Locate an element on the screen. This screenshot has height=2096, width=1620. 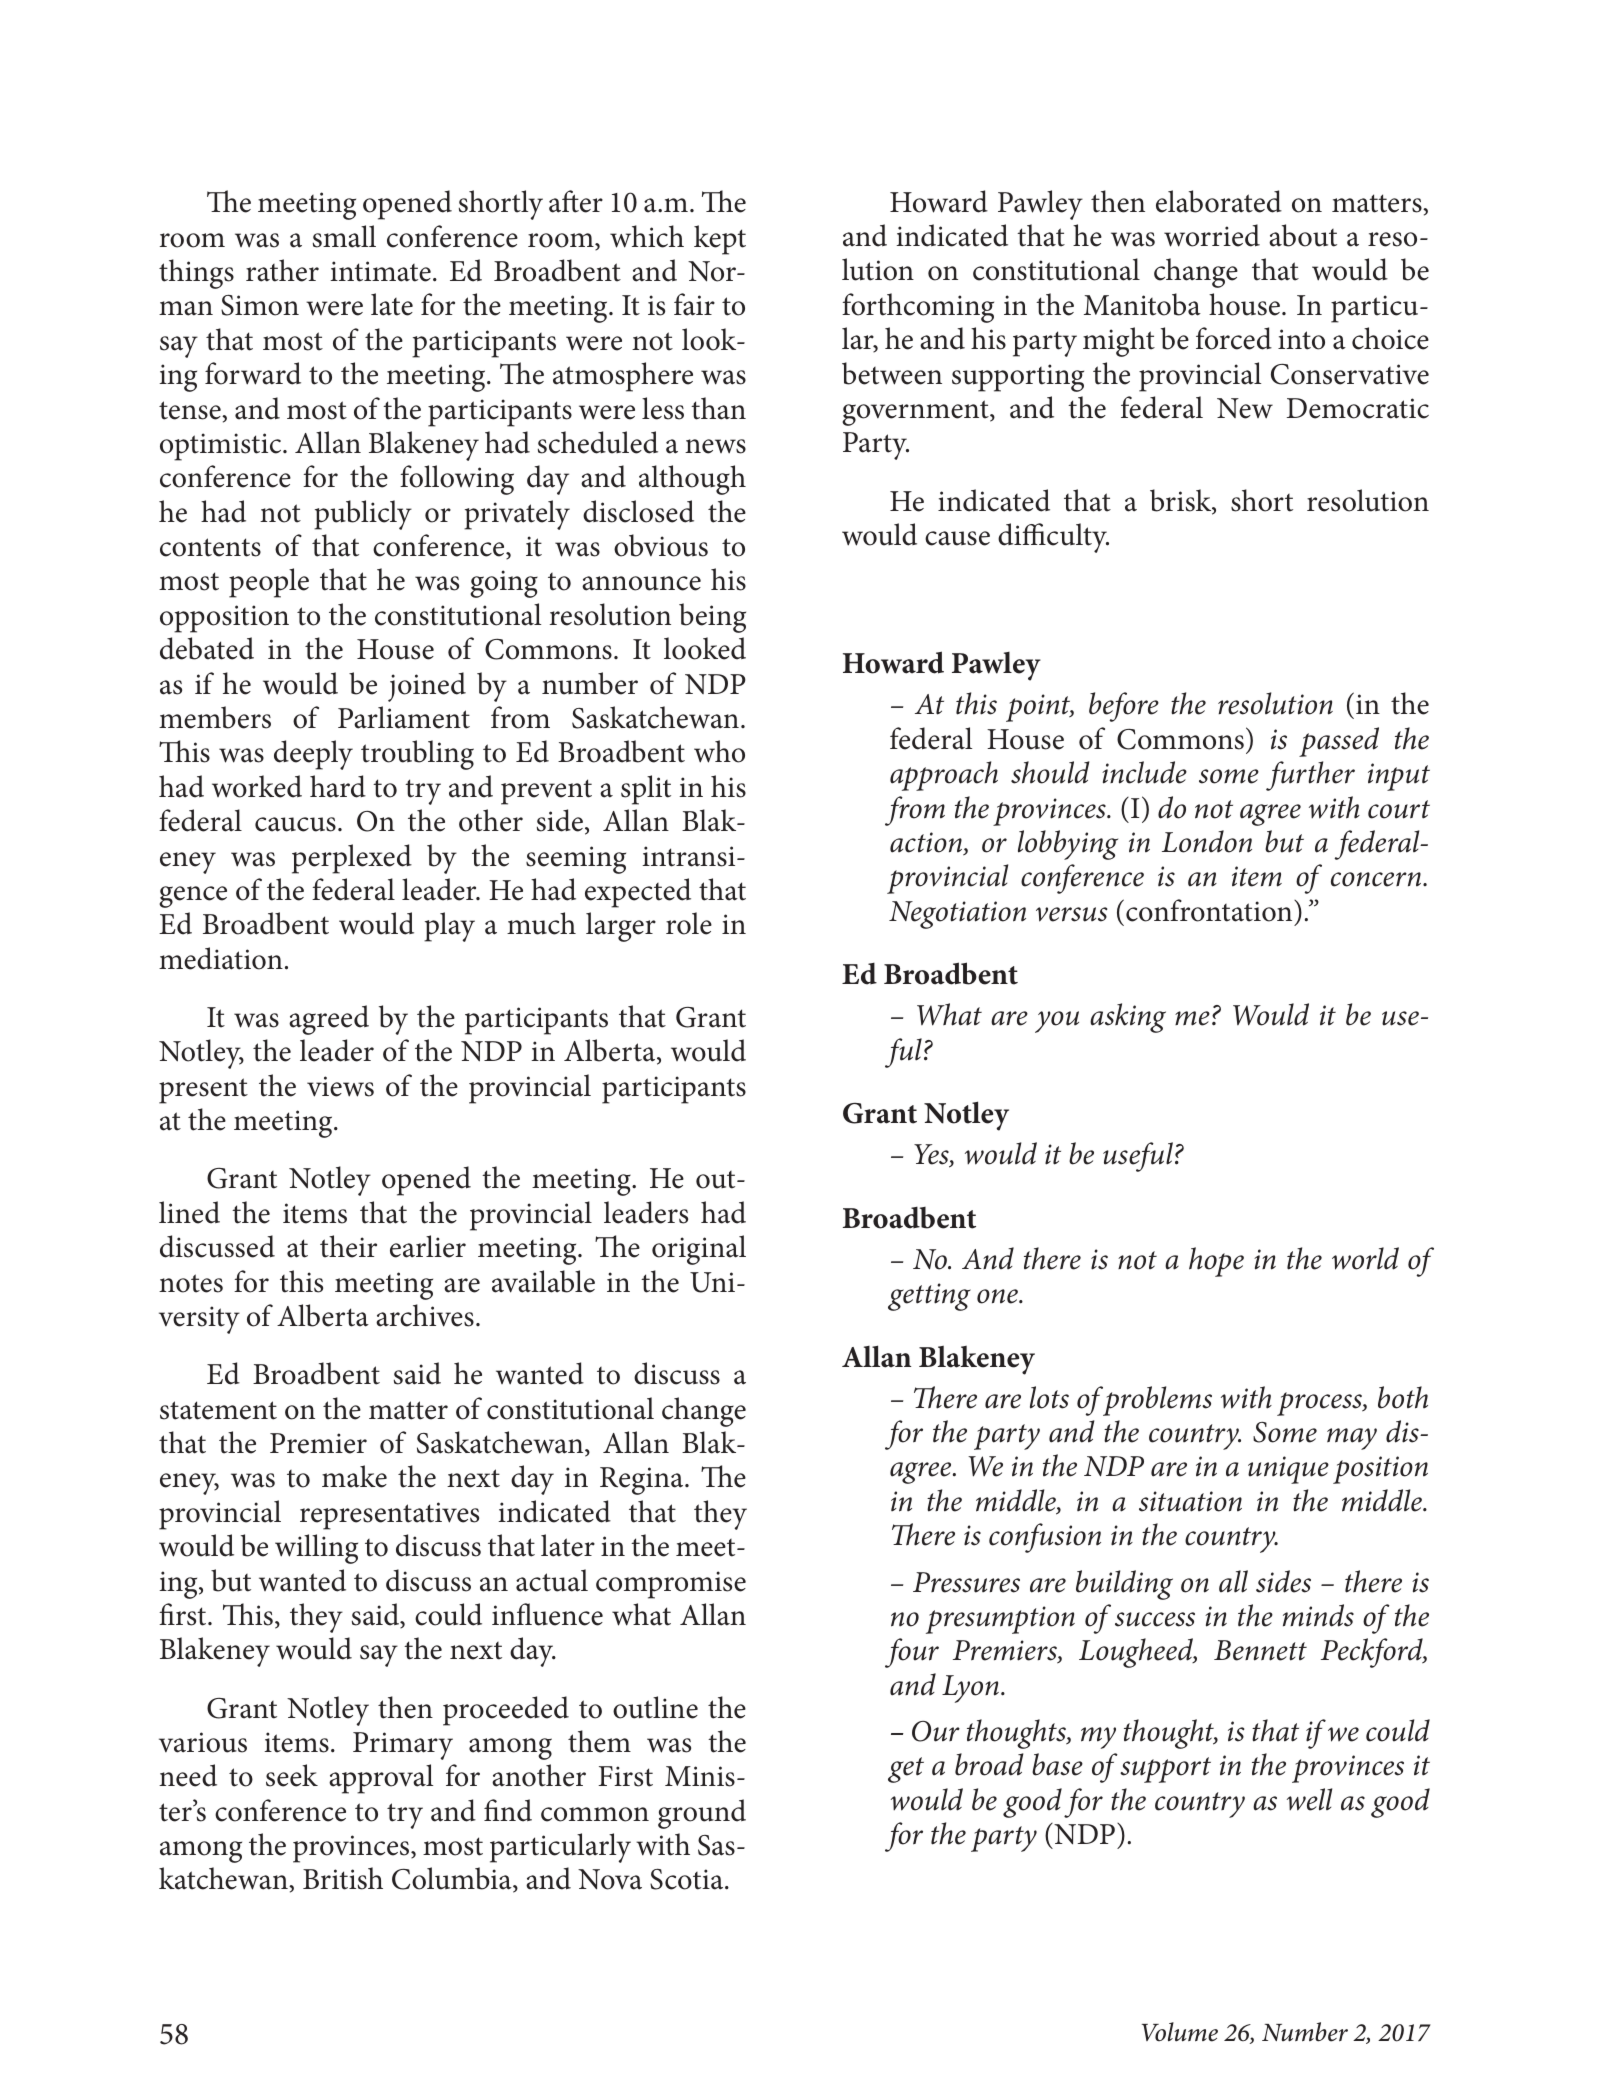
small is located at coordinates (344, 236).
